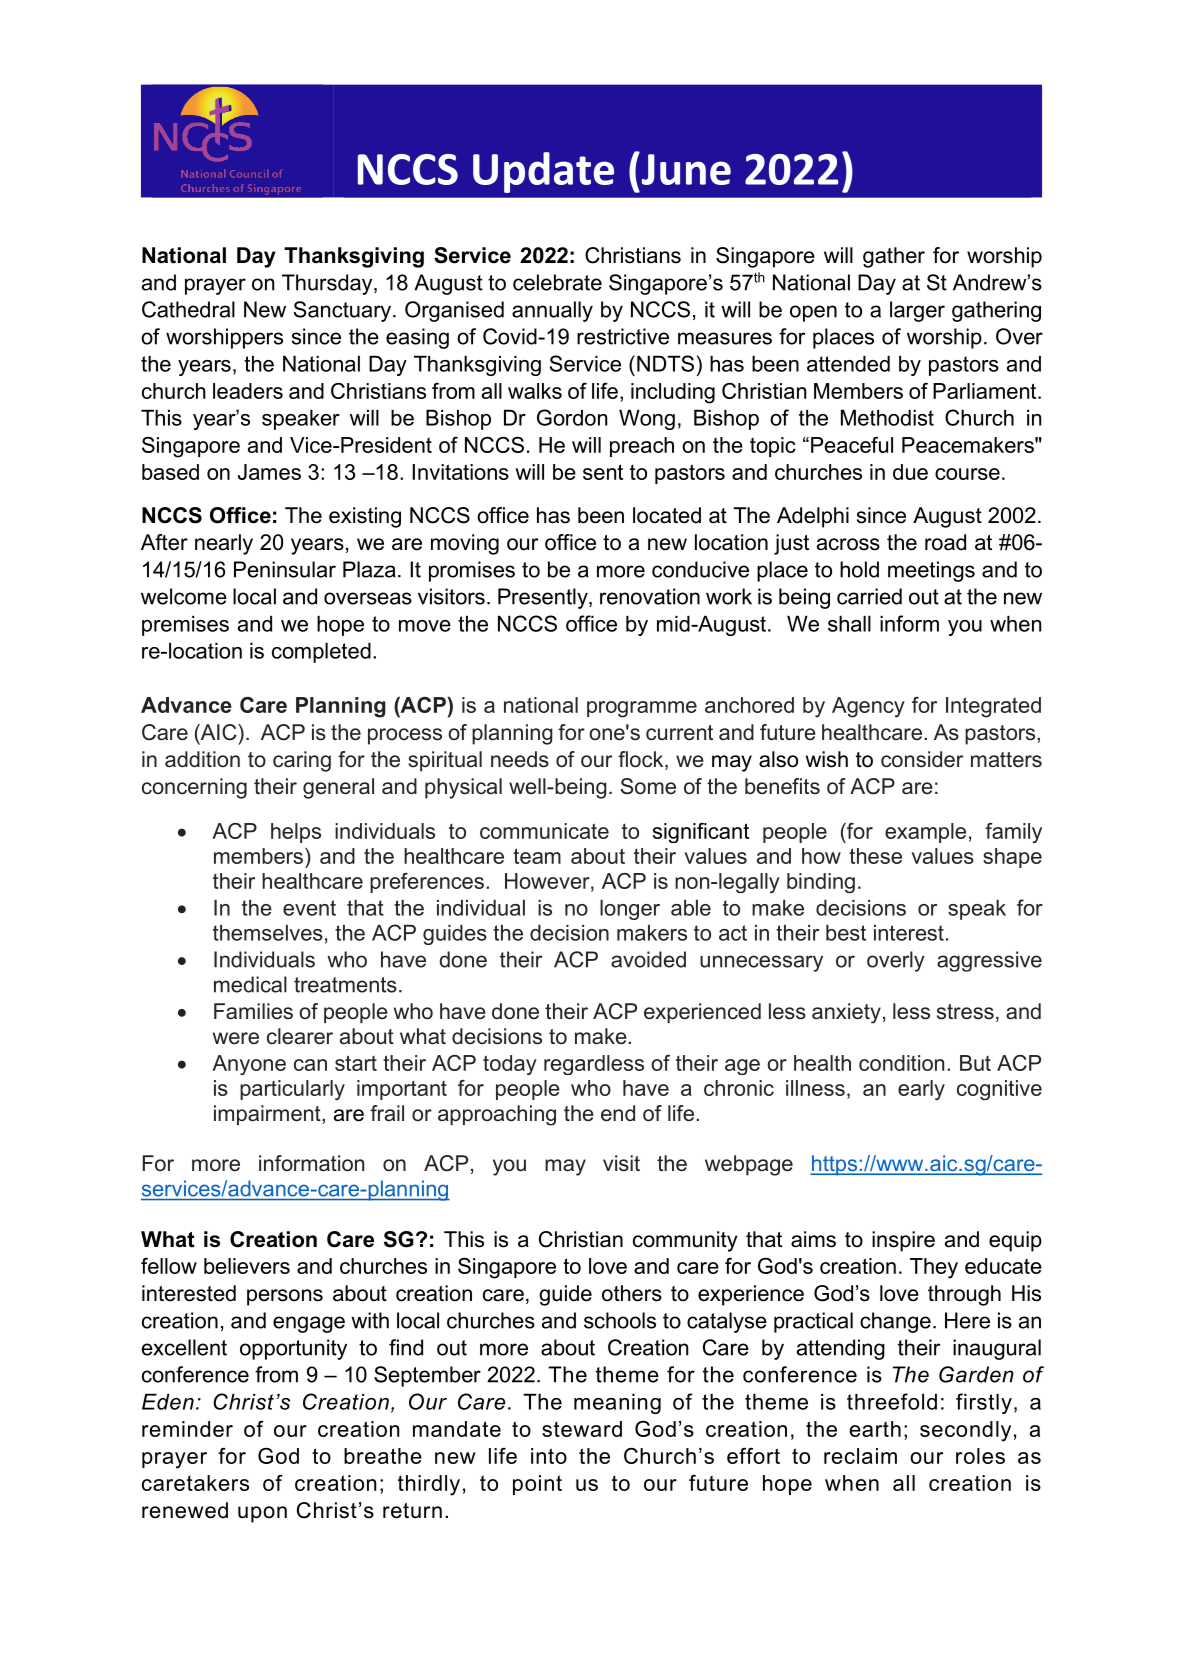 This screenshot has height=1673, width=1183. Describe the element at coordinates (510, 1065) in the screenshot. I see `today` at that location.
